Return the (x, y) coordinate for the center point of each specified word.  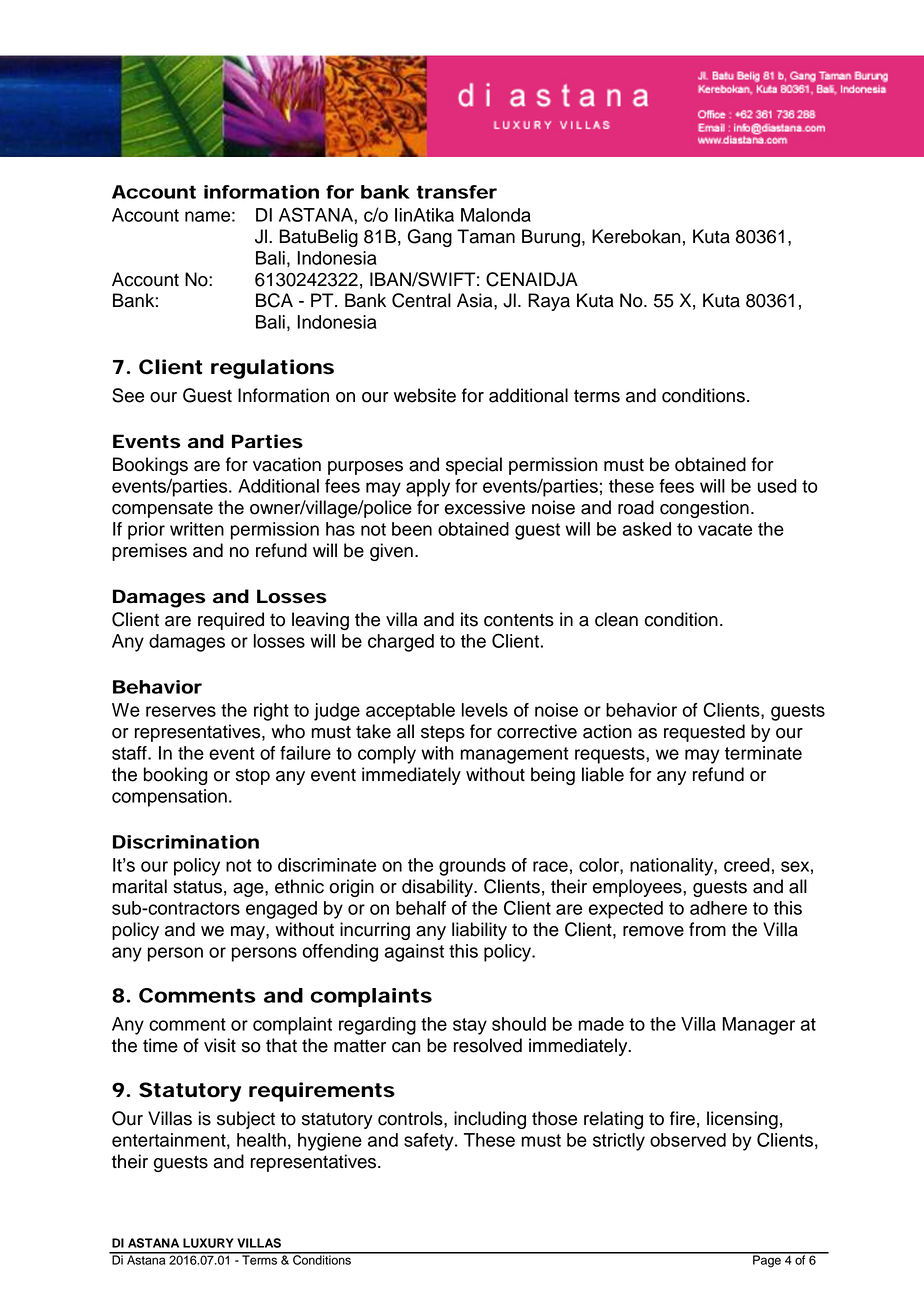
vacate (725, 529)
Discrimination (186, 842)
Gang (430, 238)
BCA (274, 300)
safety (430, 1142)
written (197, 529)
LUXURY (208, 1243)
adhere (718, 908)
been (412, 529)
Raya (549, 302)
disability (439, 888)
